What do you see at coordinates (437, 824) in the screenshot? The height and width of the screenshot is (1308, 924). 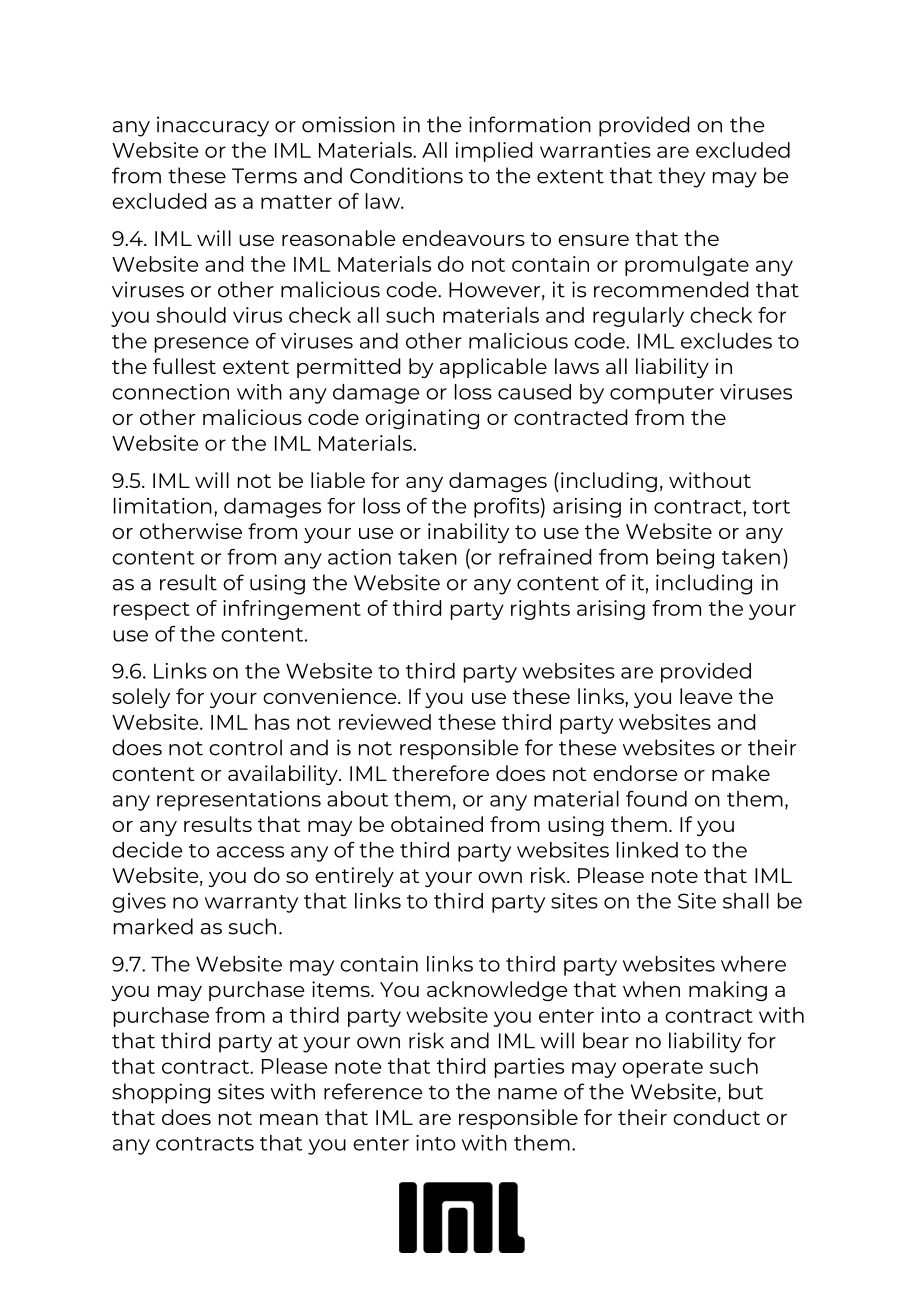 I see `obtained` at bounding box center [437, 824].
